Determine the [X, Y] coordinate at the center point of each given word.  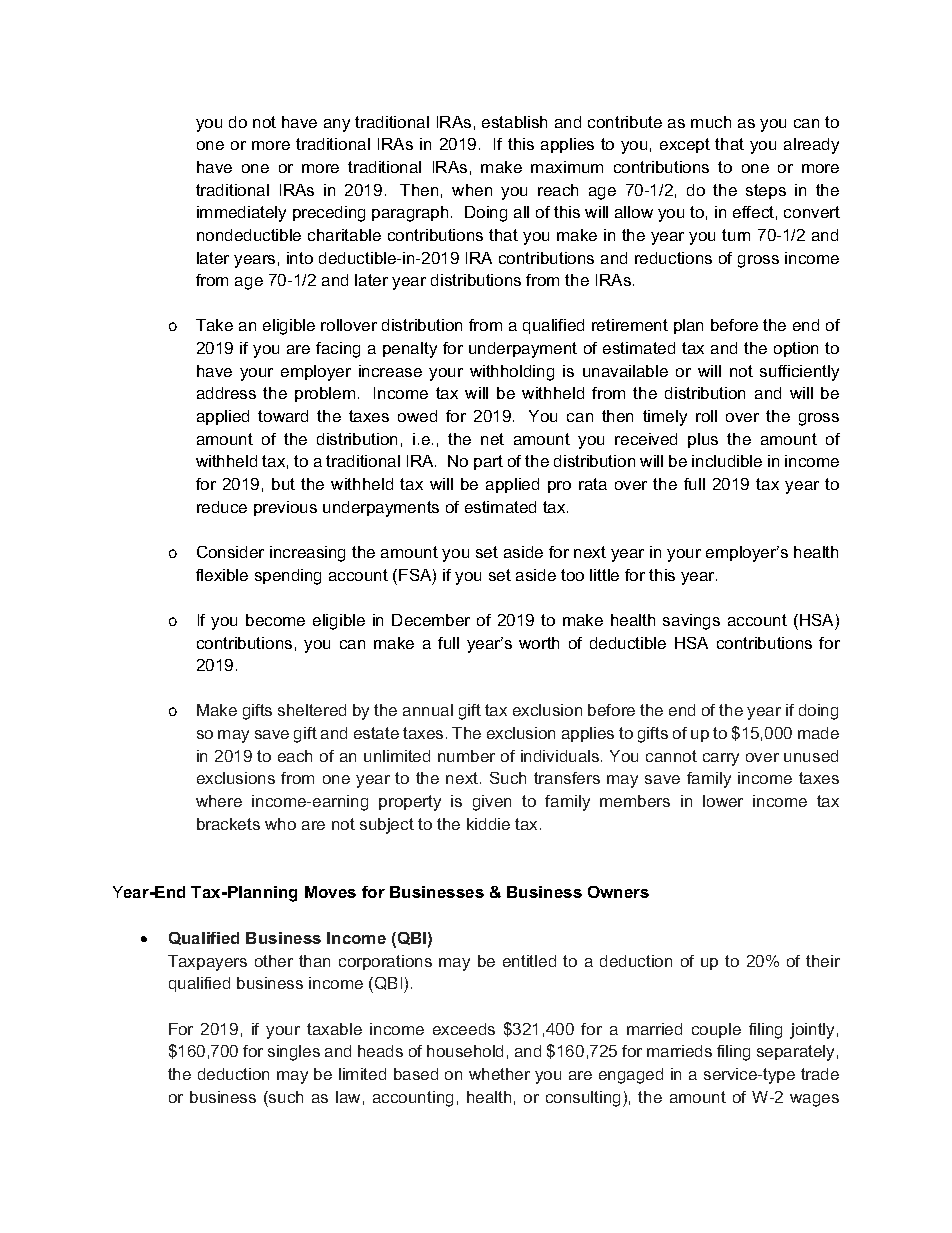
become [275, 620]
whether [499, 1074]
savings [691, 622]
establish [514, 122]
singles [294, 1053]
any [337, 125]
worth [539, 643]
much [711, 122]
